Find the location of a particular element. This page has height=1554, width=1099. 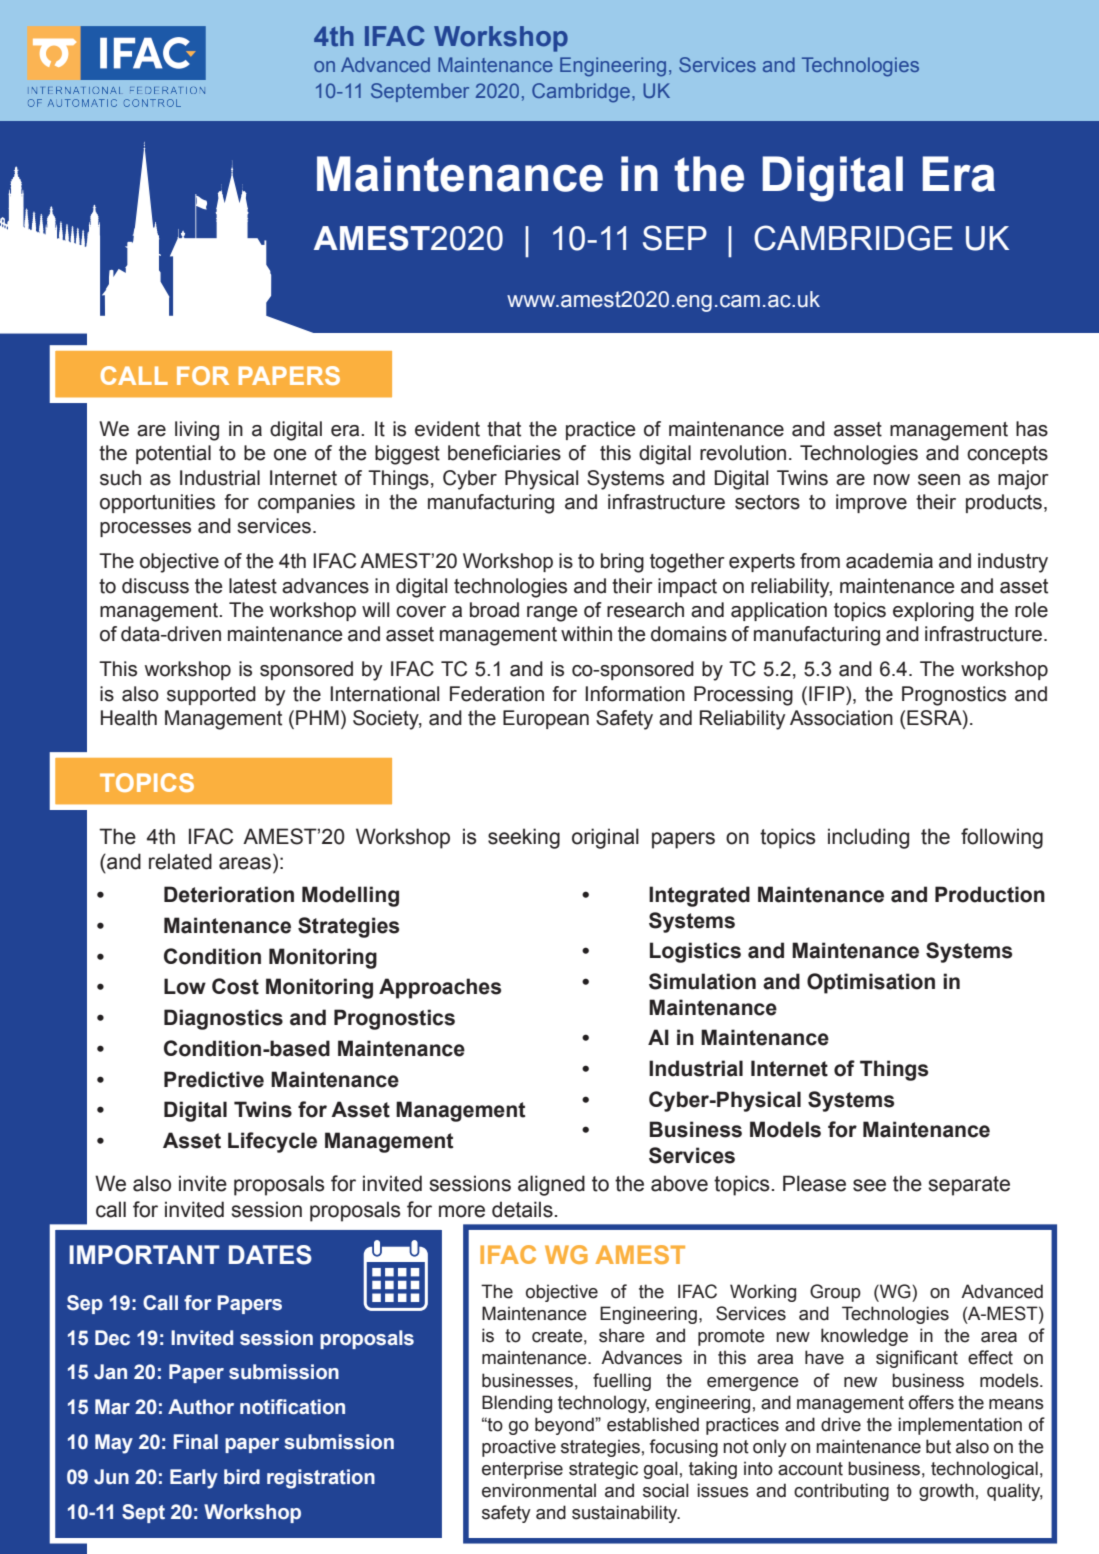

beneficiaries is located at coordinates (504, 453).
